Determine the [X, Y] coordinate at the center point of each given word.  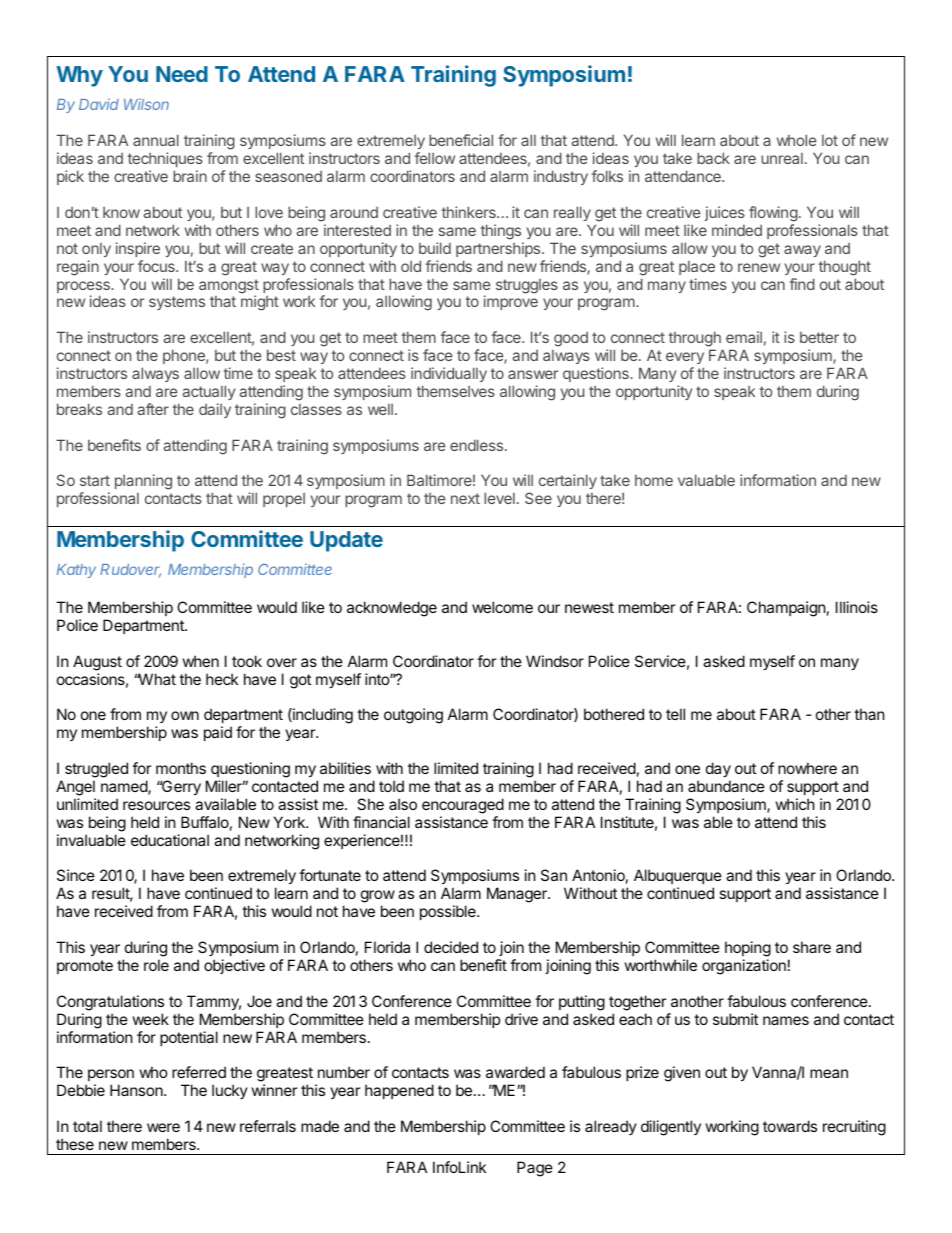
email [744, 337]
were [163, 1127]
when [201, 661]
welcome [502, 607]
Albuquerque [678, 878]
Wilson [146, 104]
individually [449, 374]
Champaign [786, 609]
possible [449, 912]
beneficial [461, 140]
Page [535, 1169]
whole [796, 140]
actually [209, 392]
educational [170, 840]
